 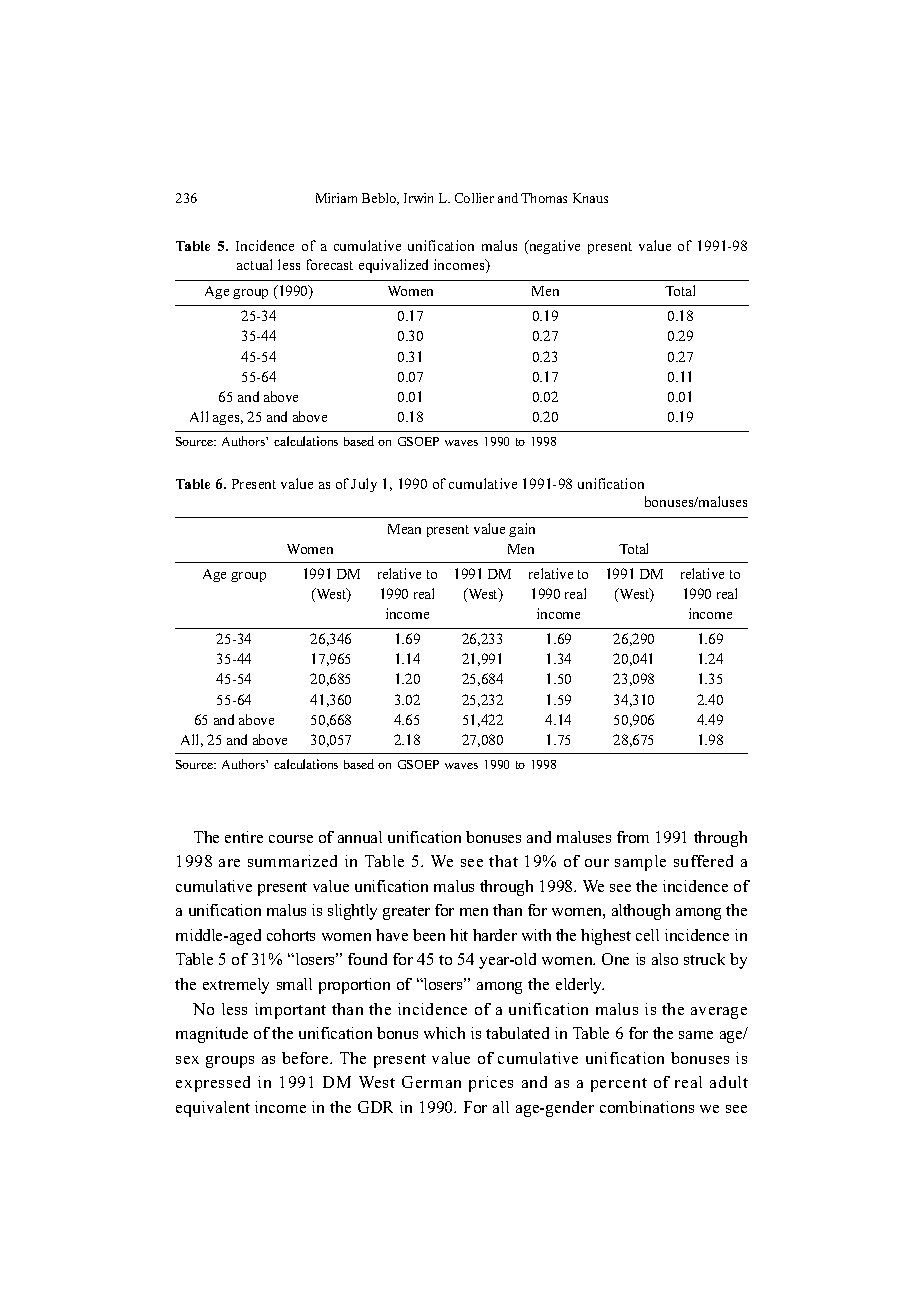 I want to click on entire, so click(x=244, y=837).
